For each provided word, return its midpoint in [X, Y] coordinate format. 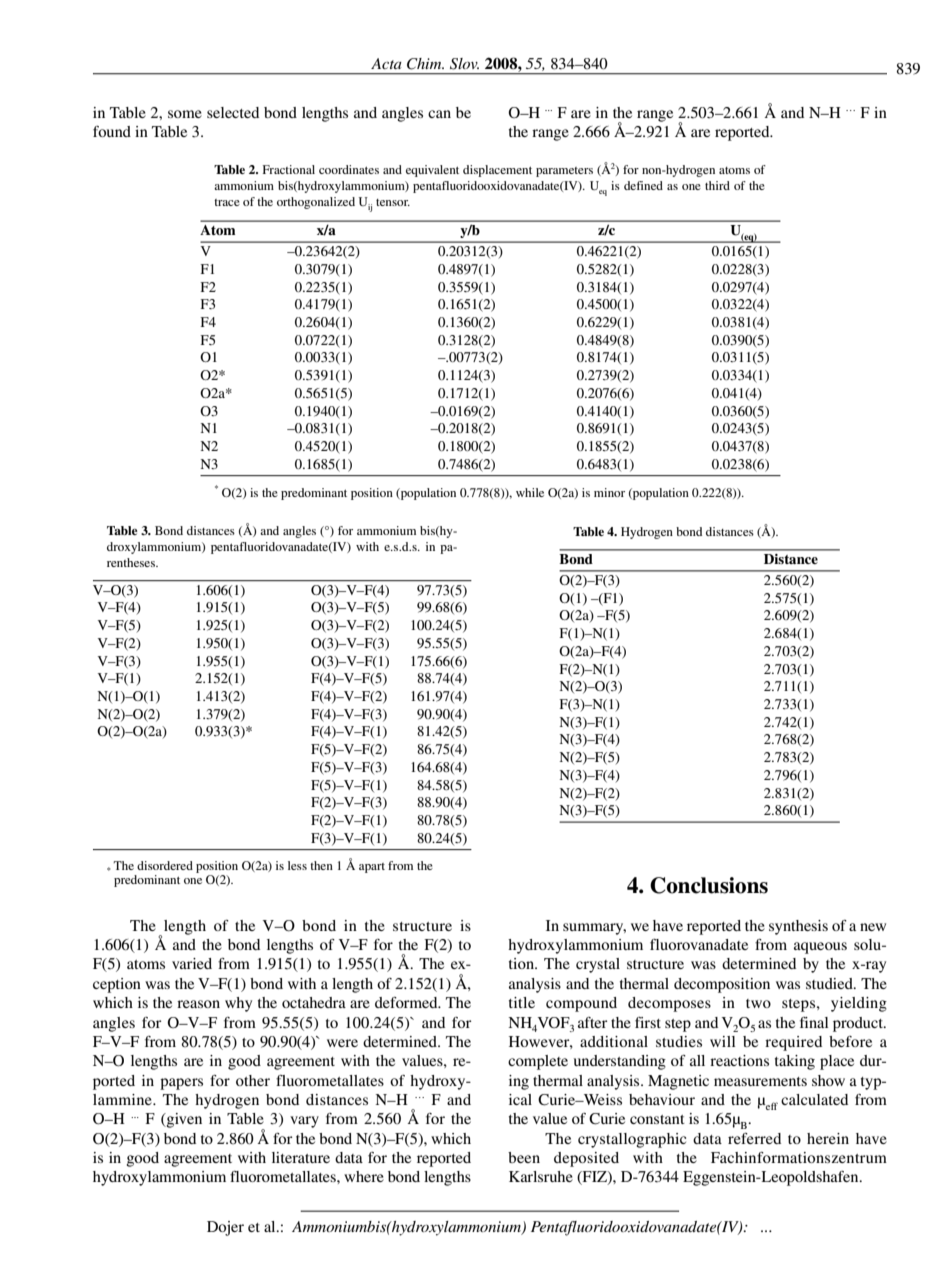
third [717, 185]
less [297, 865]
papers [181, 1084]
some [185, 114]
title [522, 1002]
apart [372, 868]
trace [227, 202]
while [530, 492]
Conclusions [709, 885]
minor [609, 492]
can [439, 114]
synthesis [798, 927]
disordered [165, 865]
